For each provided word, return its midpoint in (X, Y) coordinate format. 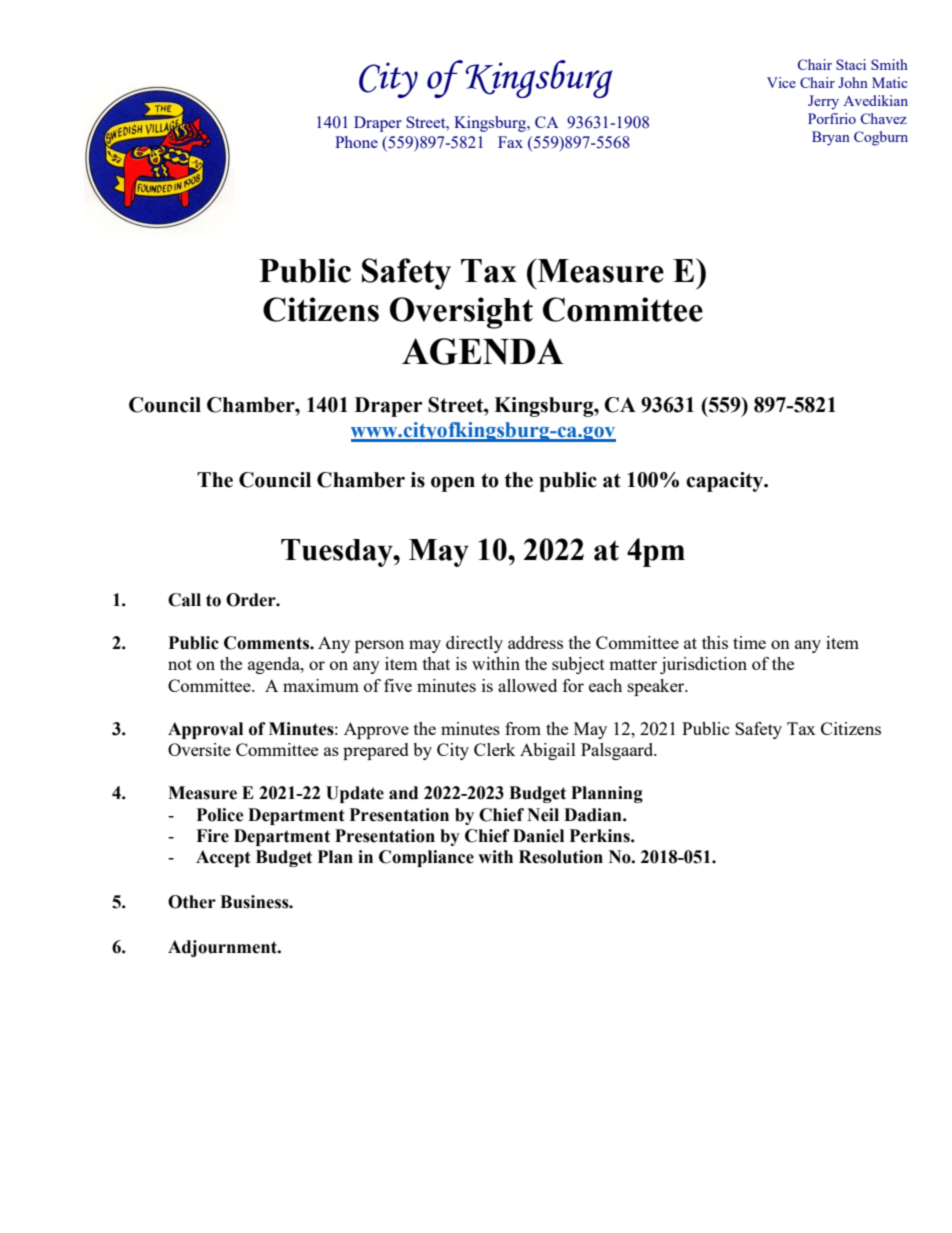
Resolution (561, 857)
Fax (510, 142)
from (523, 728)
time (749, 642)
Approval (205, 730)
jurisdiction (703, 665)
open (453, 484)
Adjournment (223, 948)
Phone (356, 142)
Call (184, 600)
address (535, 642)
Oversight (461, 313)
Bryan (831, 138)
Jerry (823, 102)
